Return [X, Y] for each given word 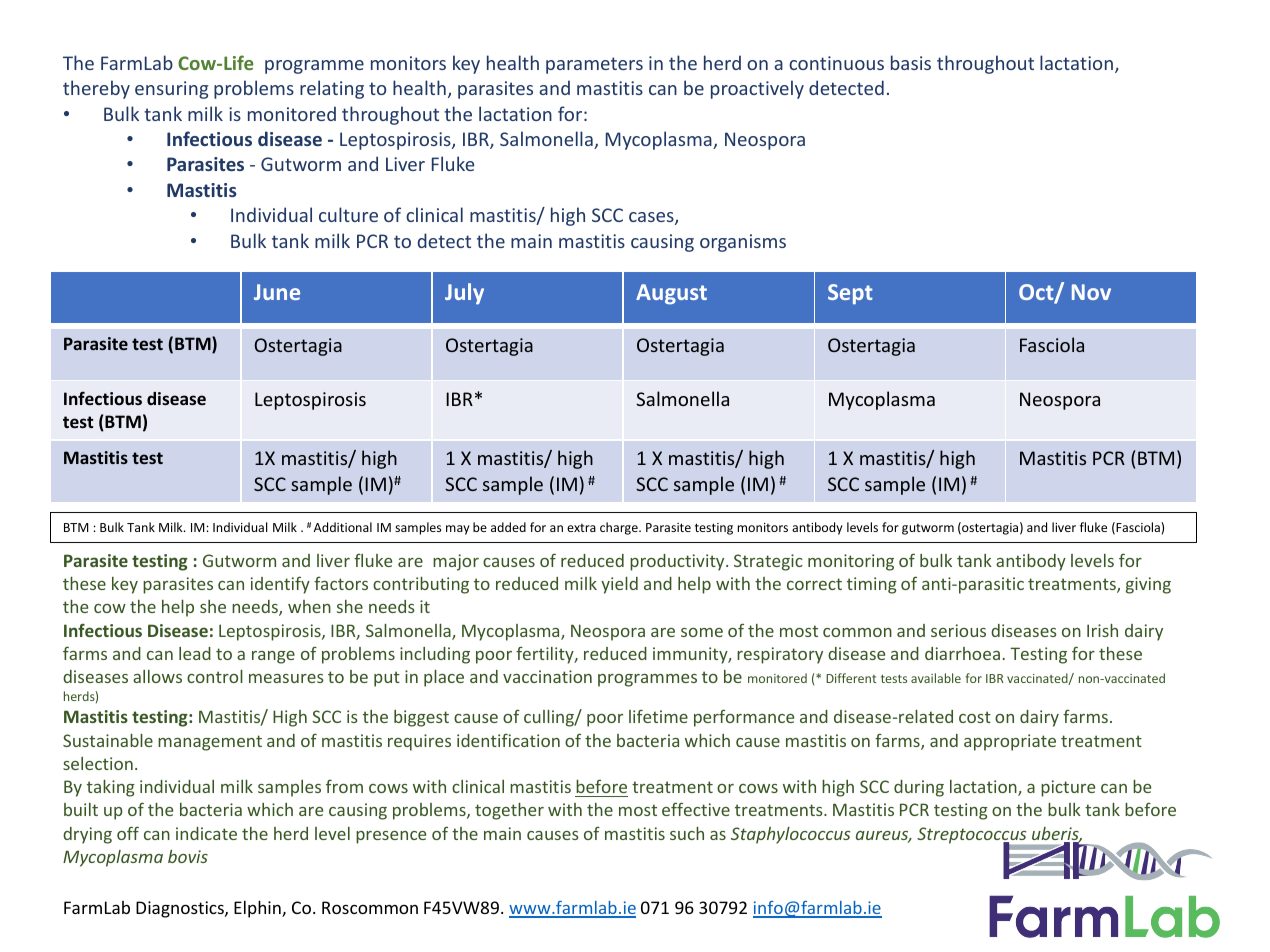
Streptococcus [973, 836]
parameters [594, 65]
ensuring [171, 90]
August [671, 294]
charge [620, 528]
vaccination [547, 676]
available [936, 678]
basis [911, 62]
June [277, 292]
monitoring [851, 562]
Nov [1091, 292]
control [215, 676]
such [687, 833]
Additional [343, 527]
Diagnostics [181, 909]
